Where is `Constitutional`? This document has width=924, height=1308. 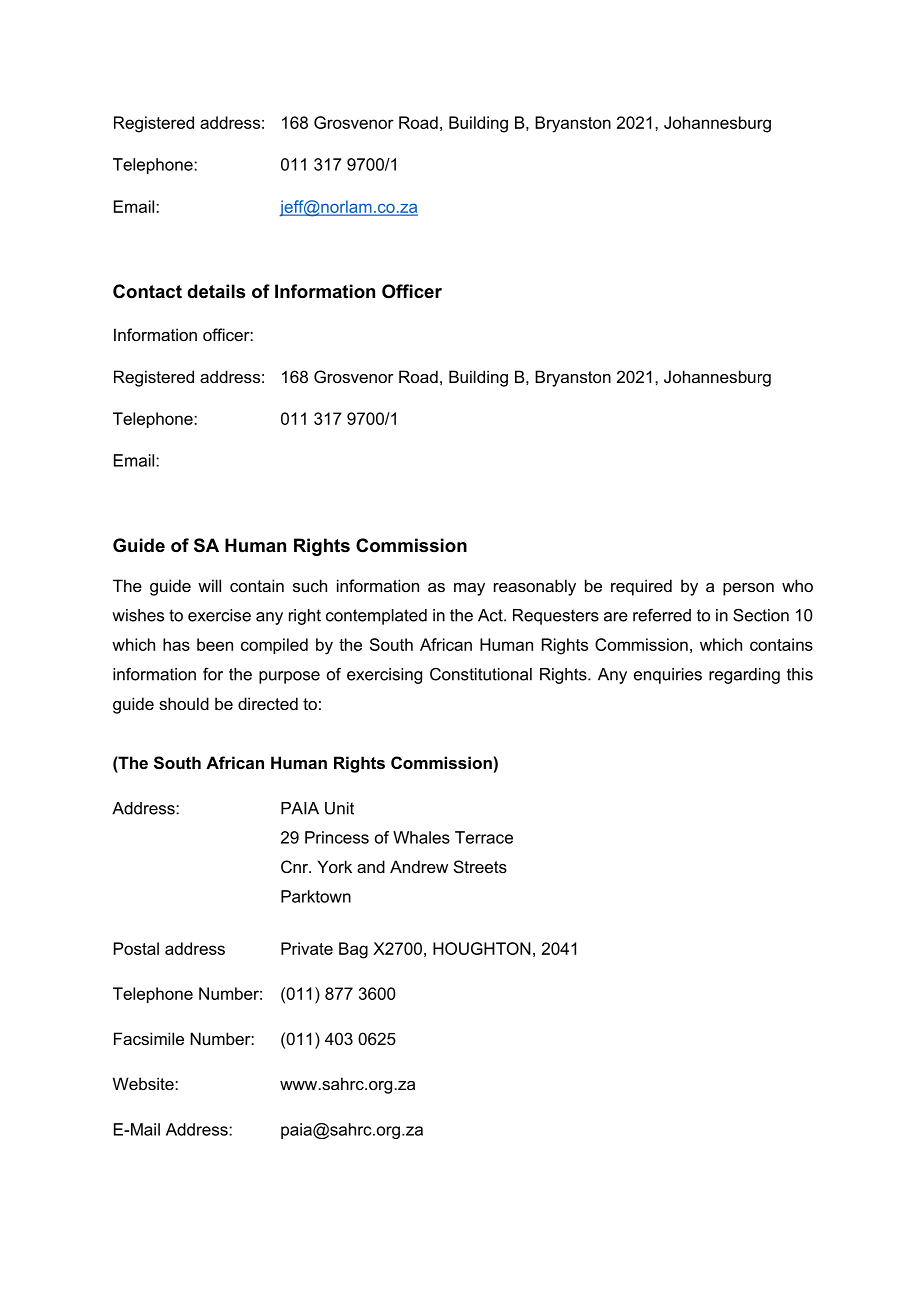 Constitutional is located at coordinates (481, 674).
